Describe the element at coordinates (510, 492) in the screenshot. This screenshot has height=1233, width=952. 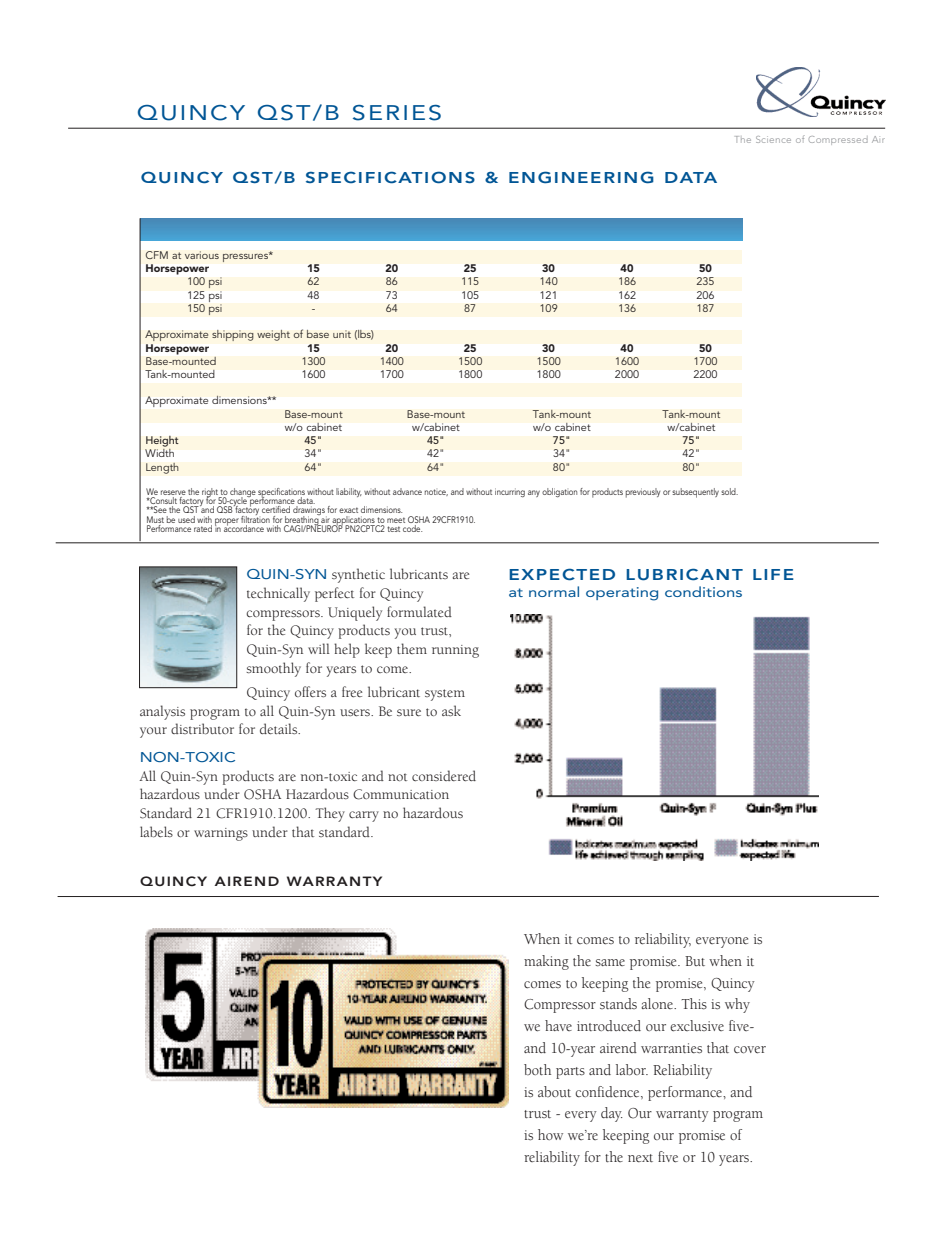
I see `incurring` at that location.
